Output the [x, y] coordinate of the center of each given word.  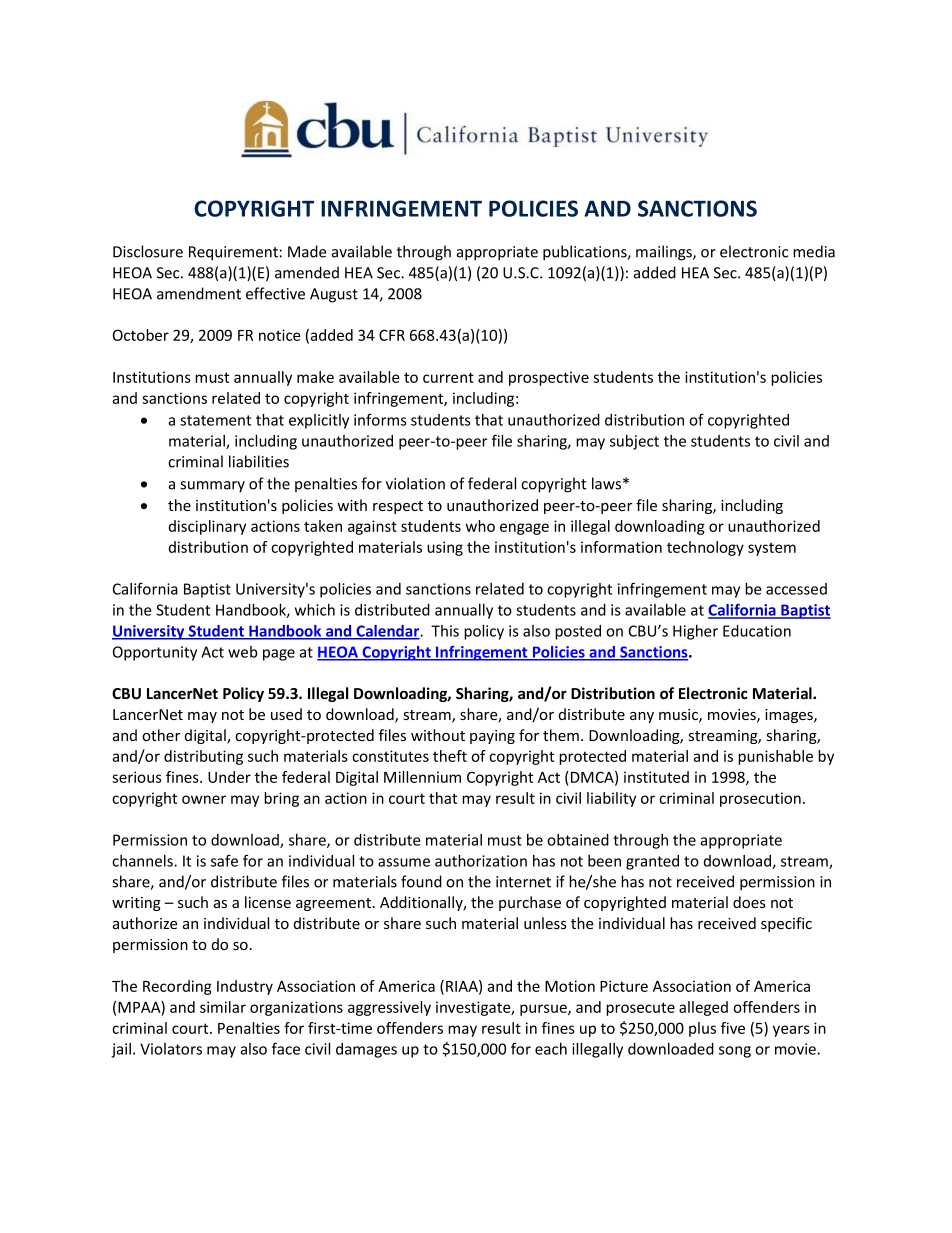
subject [634, 442]
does [749, 902]
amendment [199, 293]
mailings [665, 253]
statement [215, 420]
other [161, 735]
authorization [481, 861]
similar [223, 1007]
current [448, 377]
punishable [775, 757]
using [445, 548]
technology [705, 548]
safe [224, 860]
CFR [392, 335]
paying [492, 737]
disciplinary [207, 527]
